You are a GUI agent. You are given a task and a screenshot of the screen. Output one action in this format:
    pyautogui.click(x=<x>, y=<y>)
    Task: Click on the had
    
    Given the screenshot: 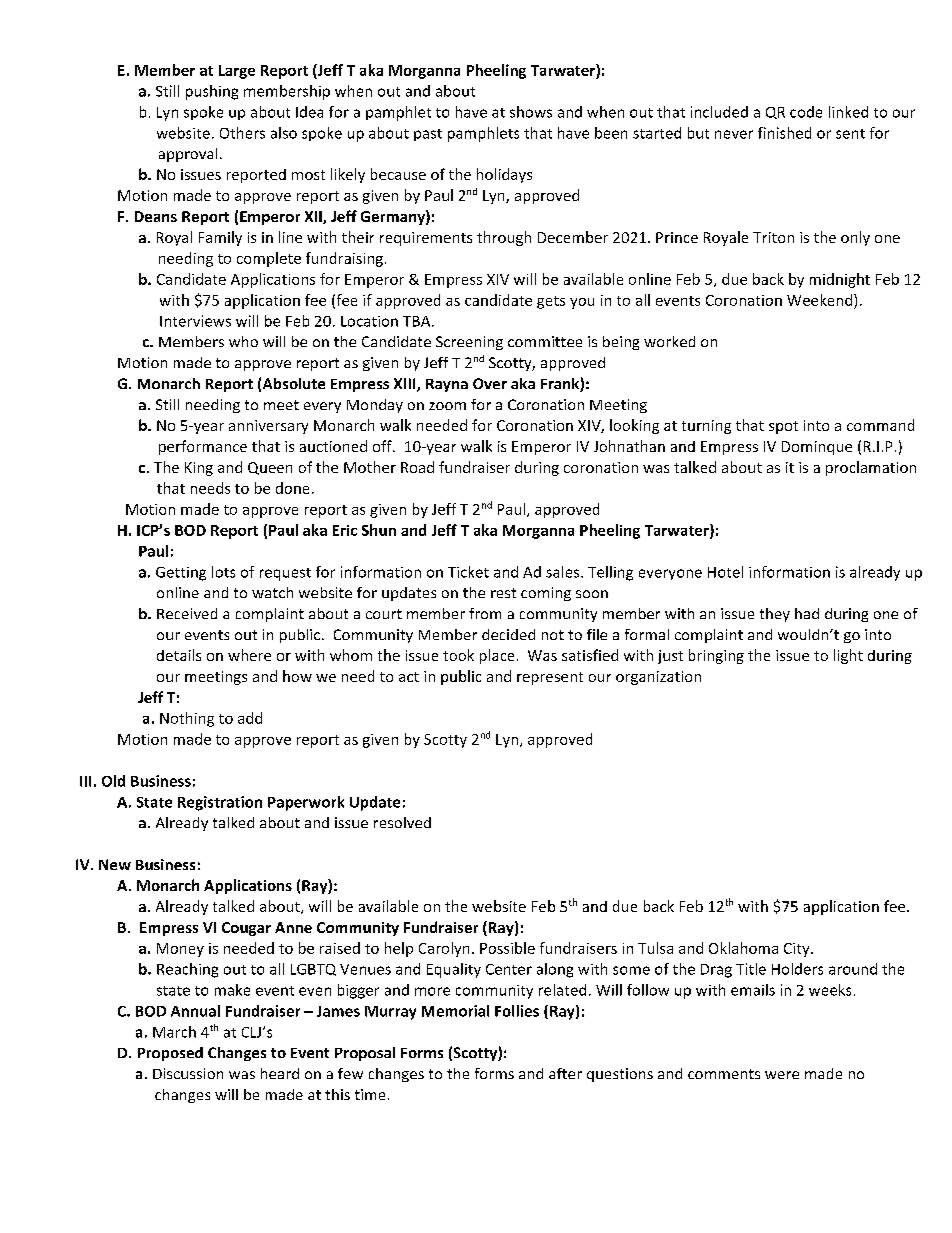 What is the action you would take?
    pyautogui.click(x=807, y=613)
